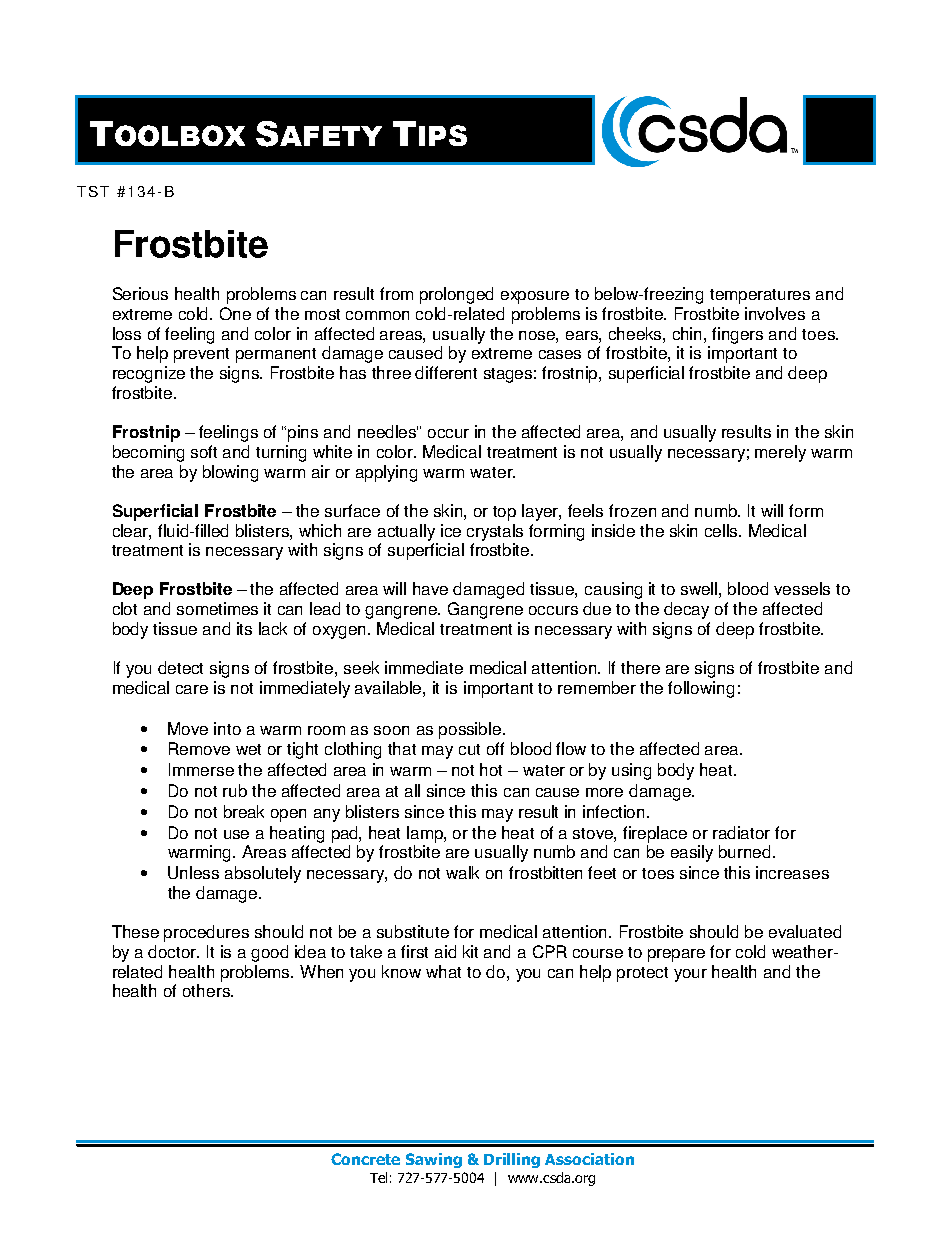 The image size is (952, 1233). Describe the element at coordinates (227, 728) in the image. I see `into` at that location.
